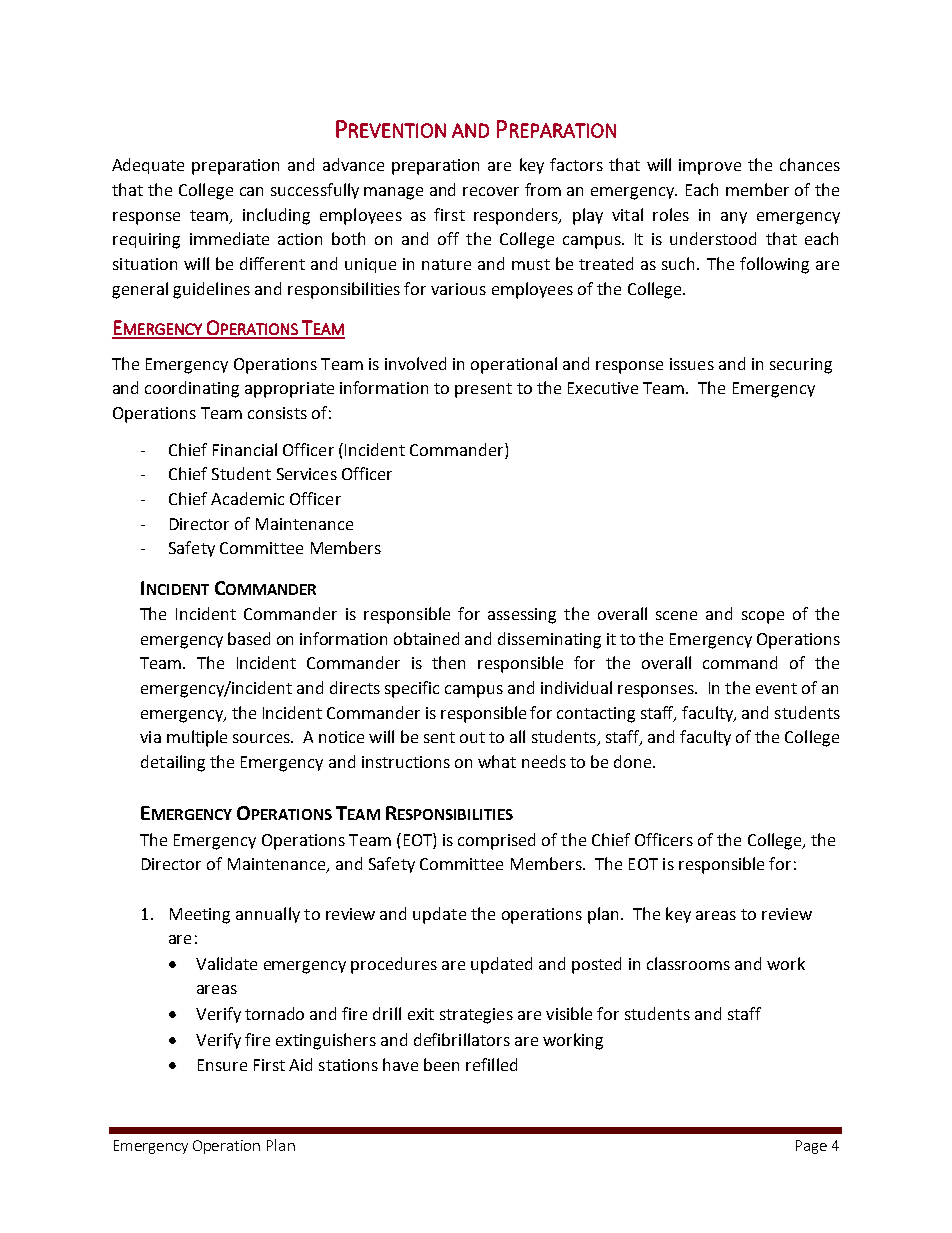 The width and height of the page is (952, 1233). What do you see at coordinates (763, 617) in the page?
I see `scope` at bounding box center [763, 617].
